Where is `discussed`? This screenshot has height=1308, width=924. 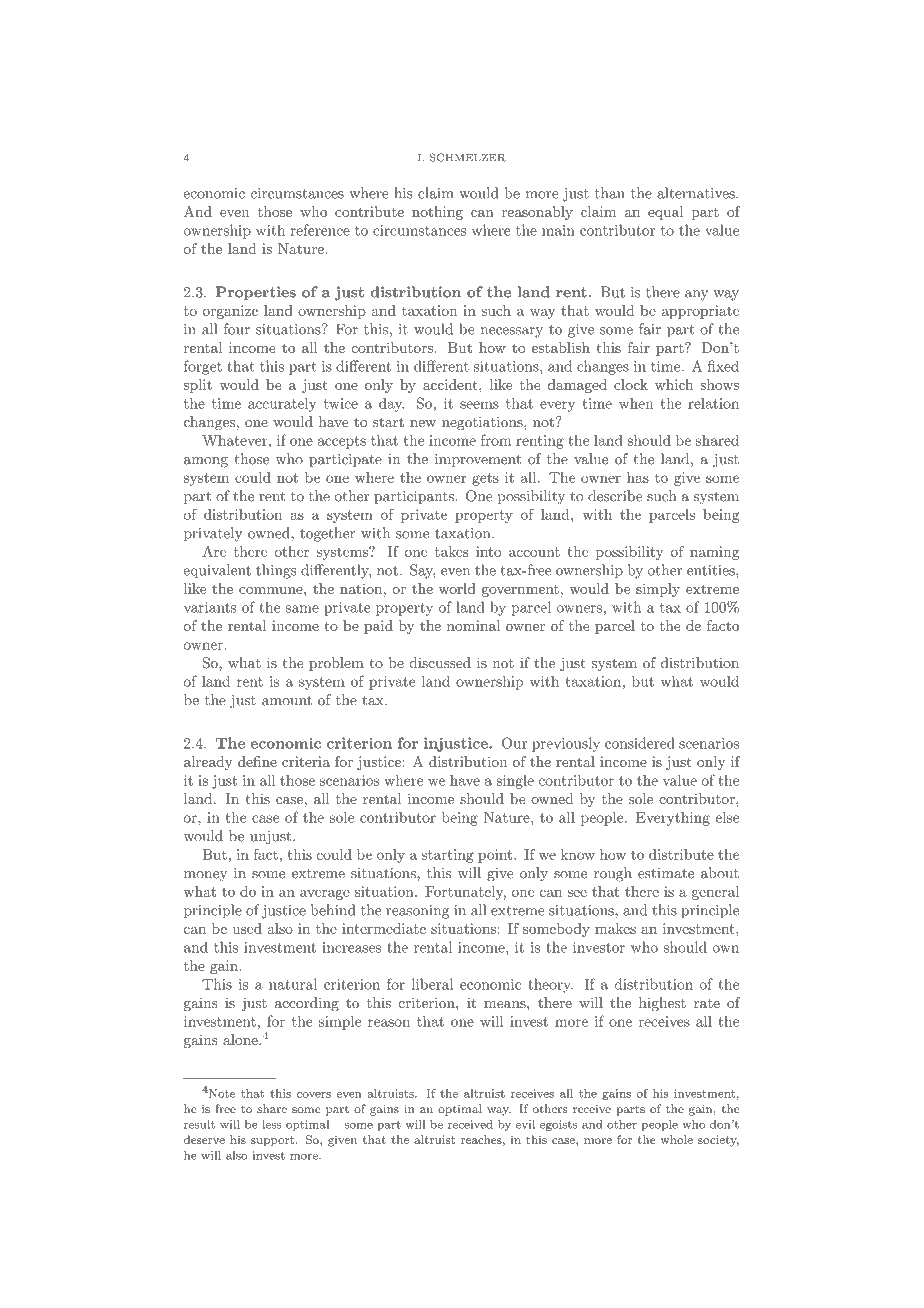
discussed is located at coordinates (440, 662).
